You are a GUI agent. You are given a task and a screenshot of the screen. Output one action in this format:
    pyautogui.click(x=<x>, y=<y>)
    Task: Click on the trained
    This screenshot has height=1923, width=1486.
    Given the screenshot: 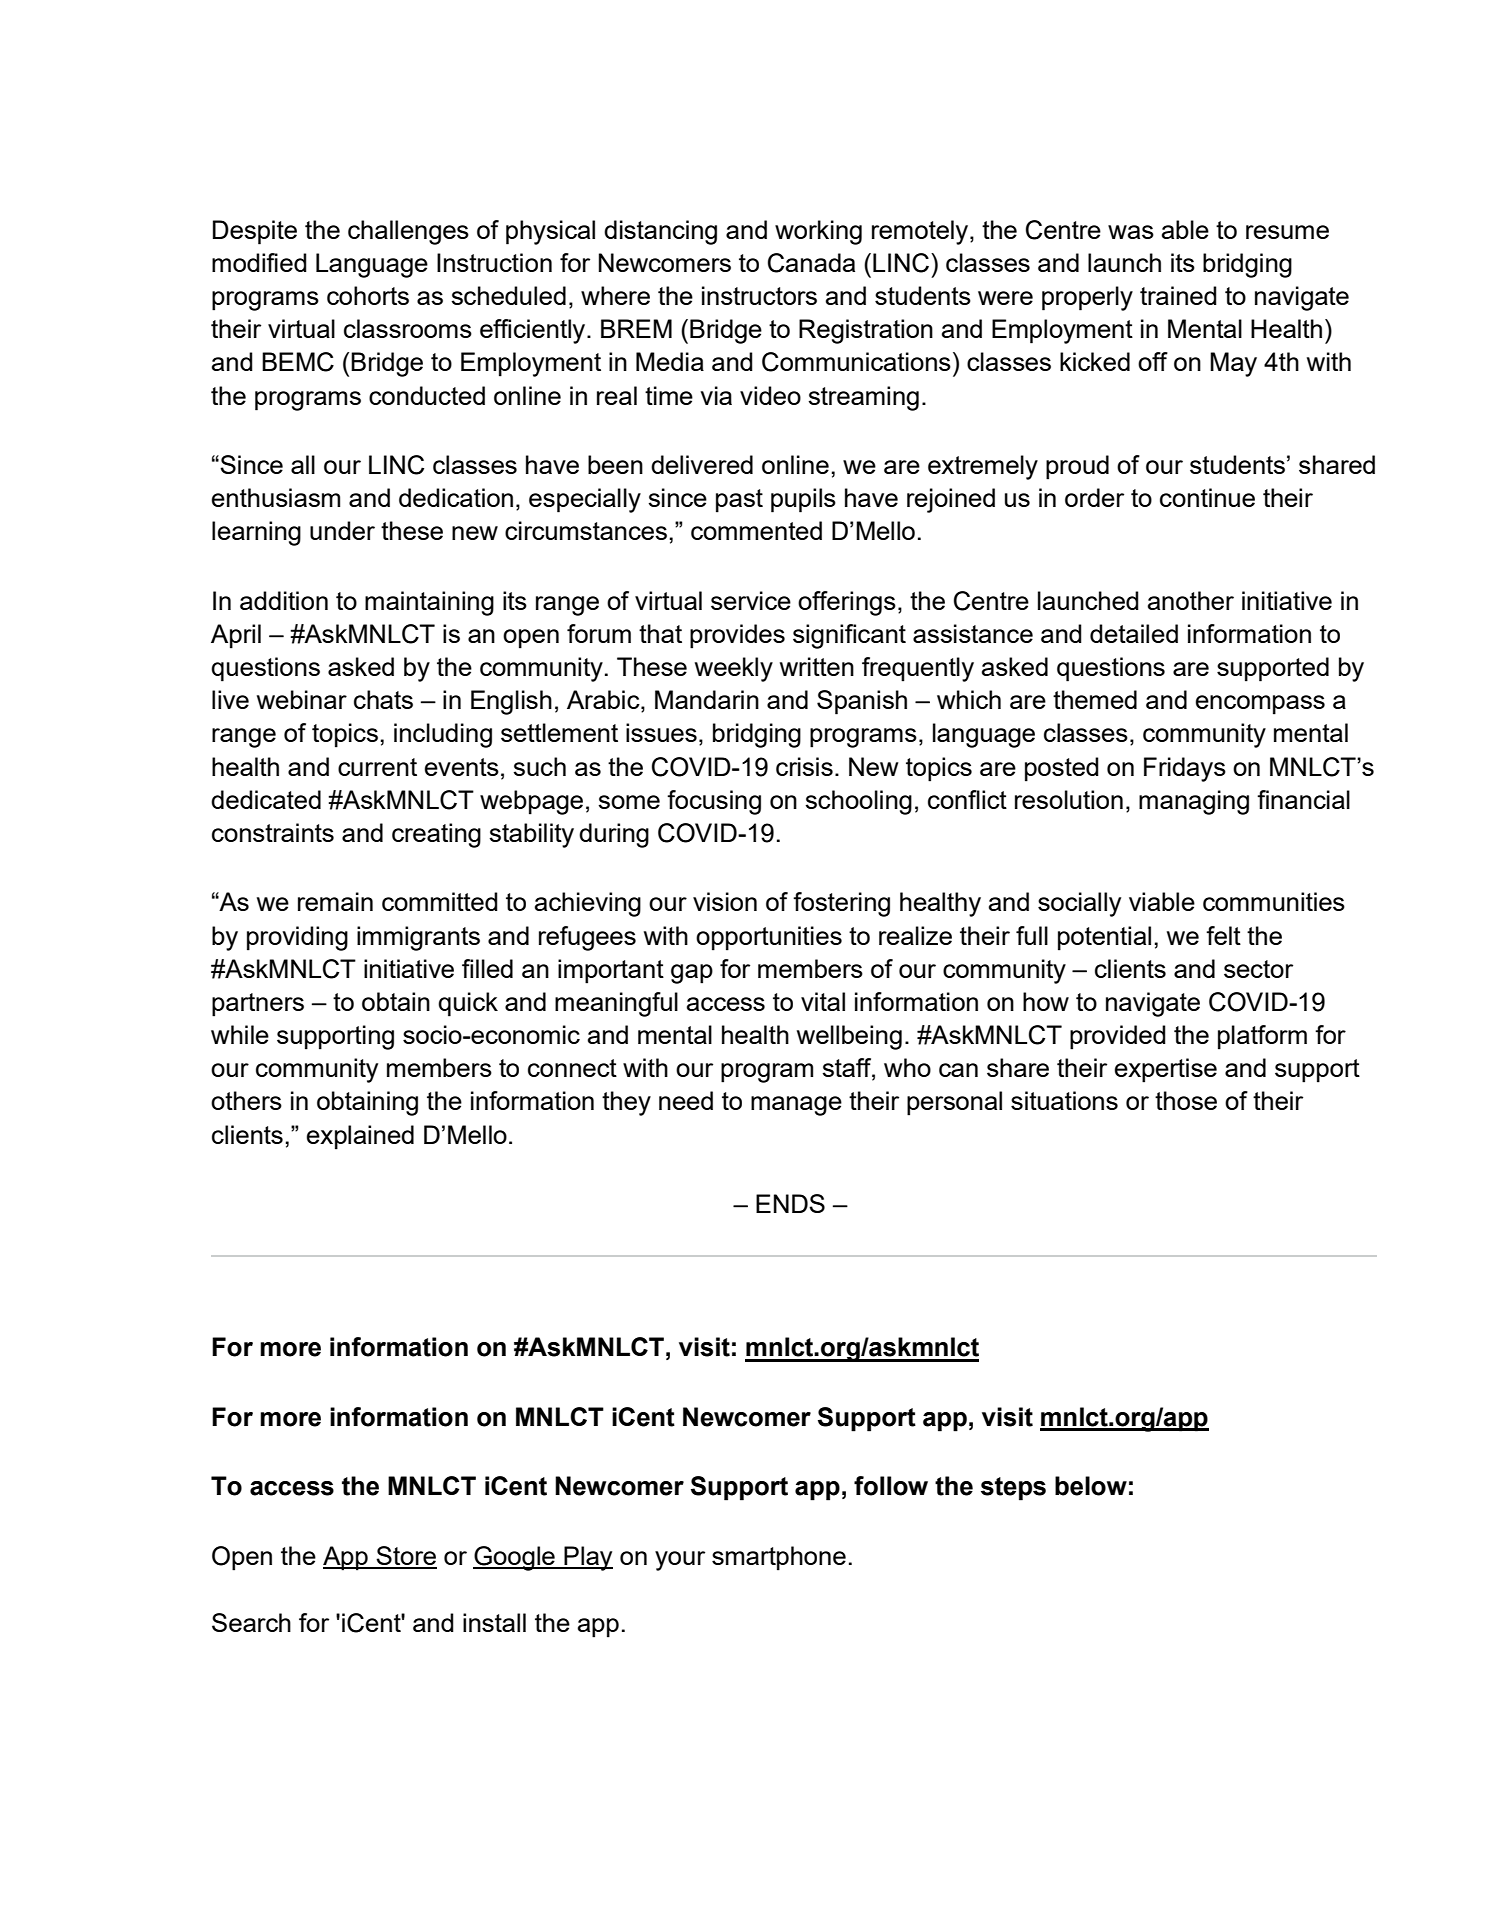 What is the action you would take?
    pyautogui.click(x=1178, y=295)
